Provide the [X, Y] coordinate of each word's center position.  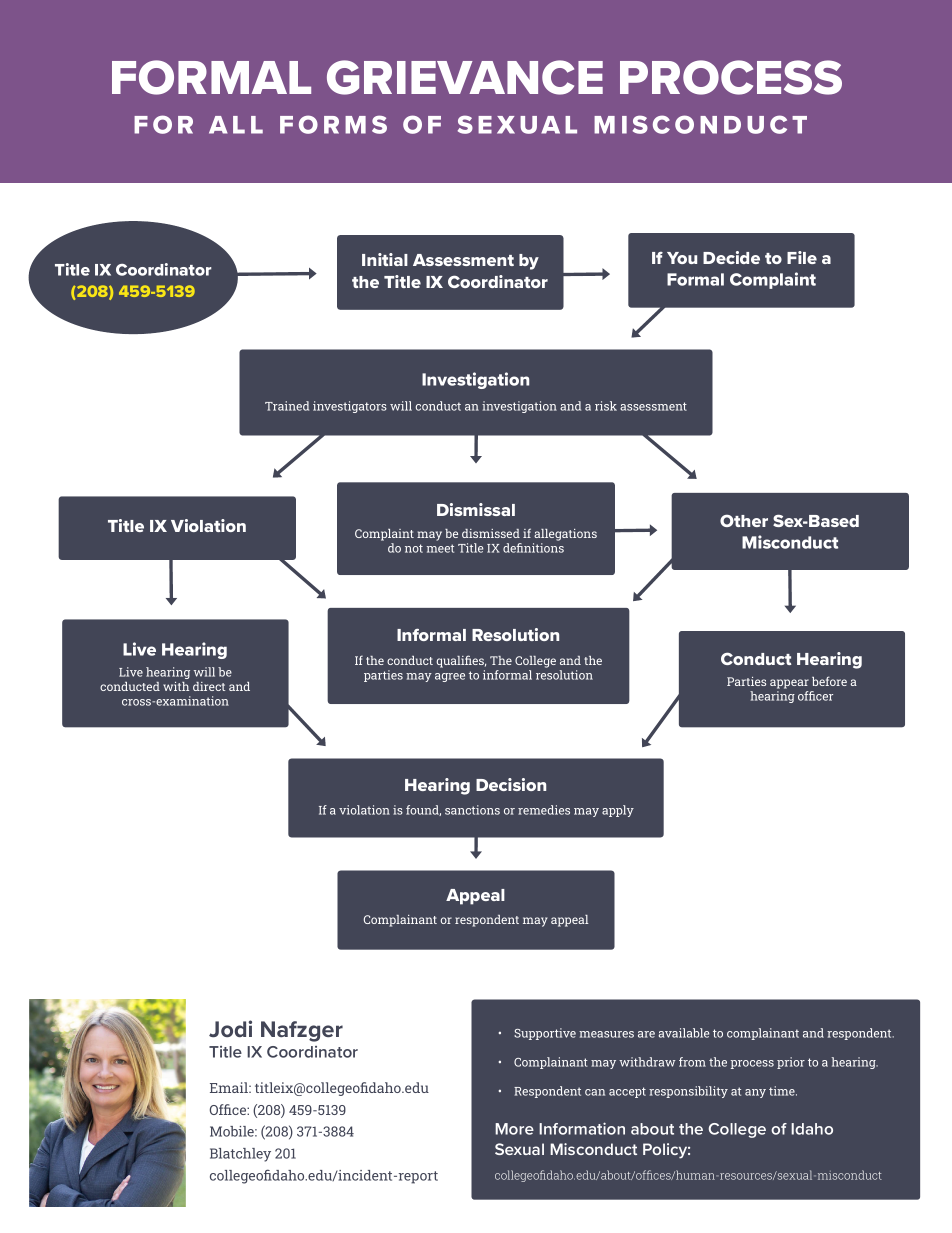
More [514, 1129]
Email [230, 1087]
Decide [731, 257]
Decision [511, 784]
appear [789, 684]
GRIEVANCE [465, 77]
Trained [287, 406]
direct [209, 686]
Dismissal [476, 509]
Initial [385, 259]
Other [744, 520]
